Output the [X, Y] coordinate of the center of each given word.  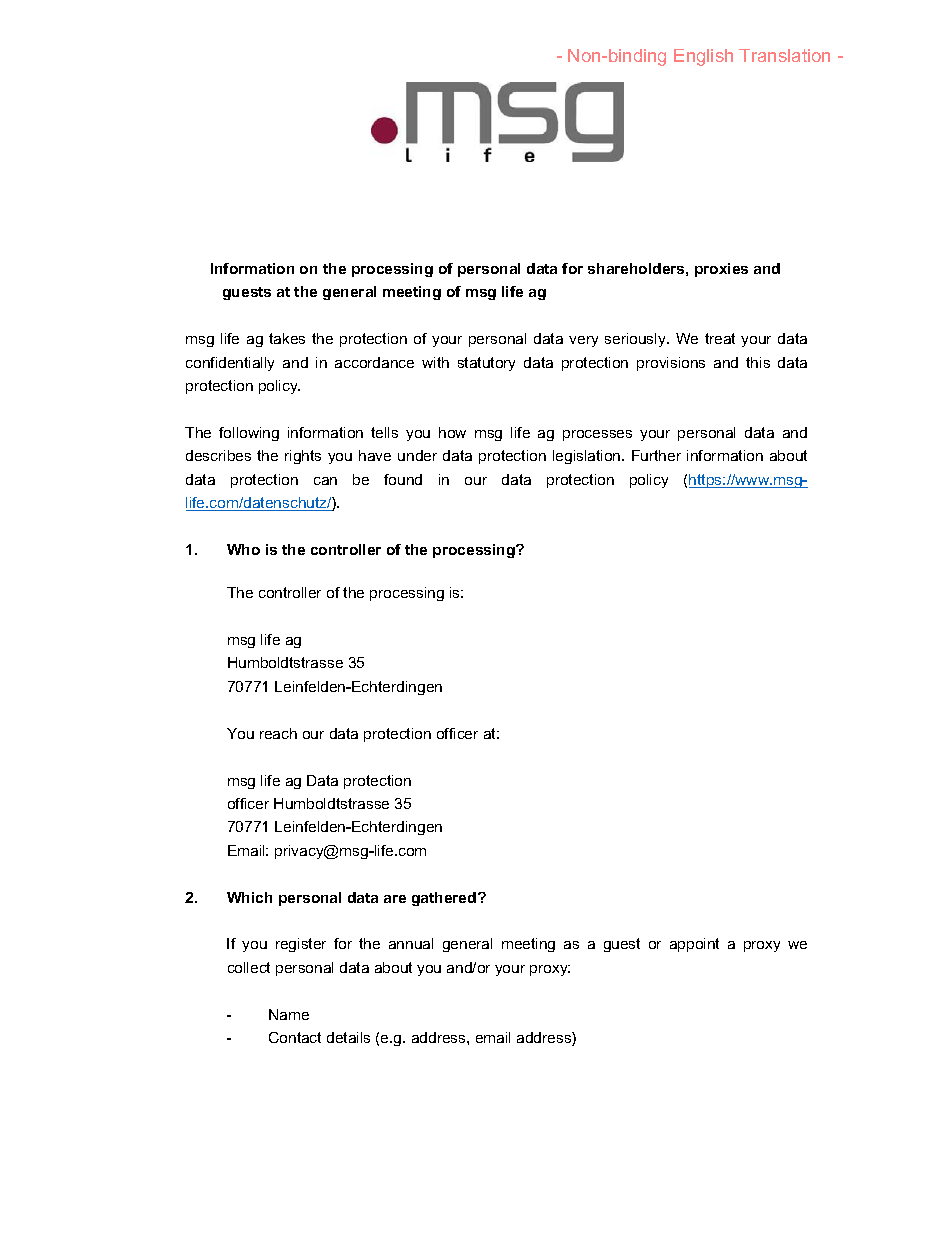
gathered [445, 899]
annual [411, 943]
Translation [784, 55]
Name [289, 1014]
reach [278, 733]
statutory [486, 364]
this [758, 362]
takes [287, 338]
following [249, 434]
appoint [694, 945]
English [703, 57]
